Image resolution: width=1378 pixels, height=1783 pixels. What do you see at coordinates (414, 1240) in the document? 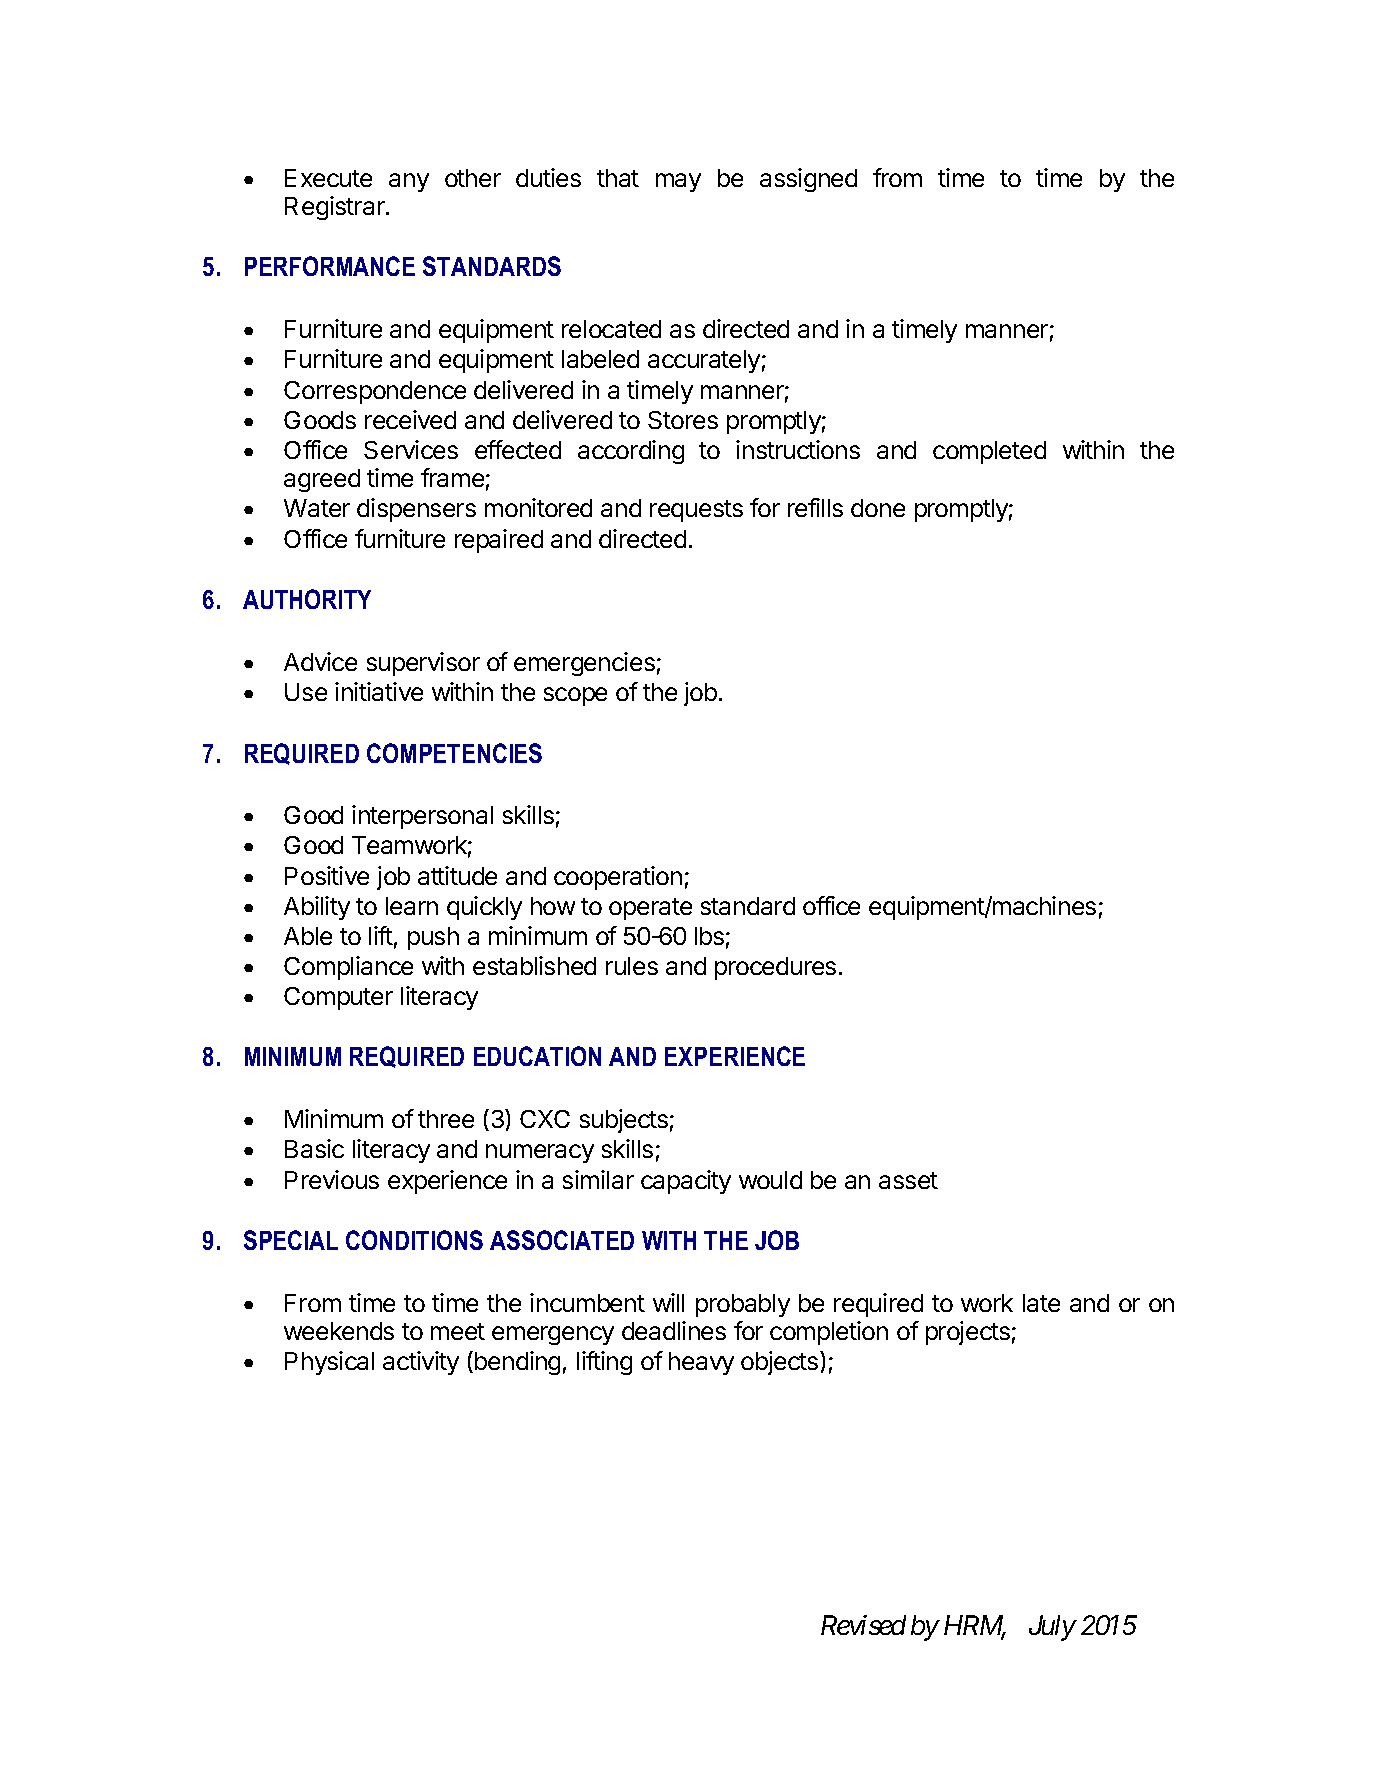
I see `CONDITIONS` at bounding box center [414, 1240].
